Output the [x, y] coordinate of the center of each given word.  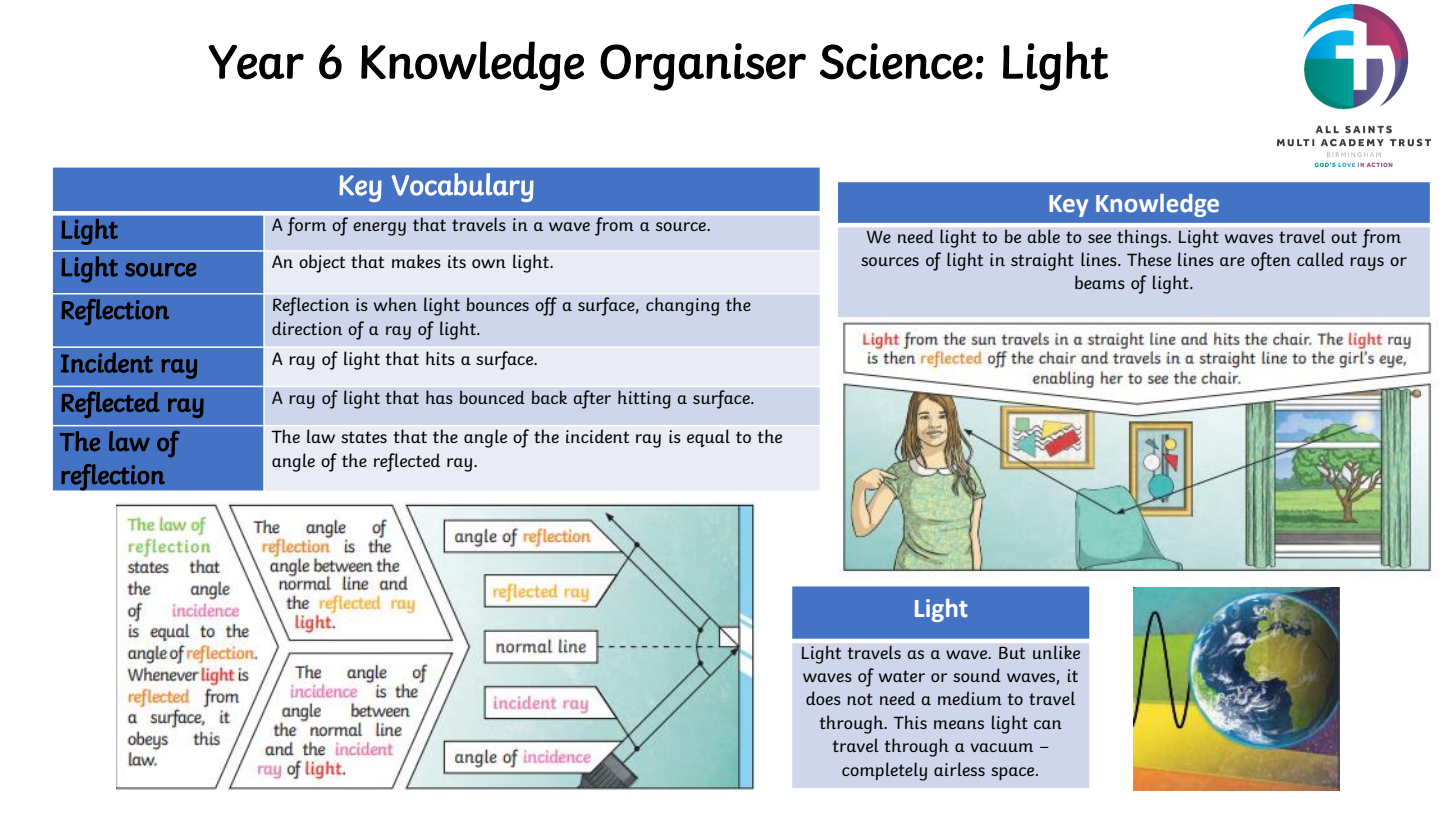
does [823, 698]
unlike [1056, 652]
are [1232, 261]
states [364, 437]
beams [1100, 282]
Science [896, 61]
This [910, 722]
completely [884, 771]
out [1344, 237]
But [1012, 652]
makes [416, 261]
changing [682, 306]
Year [256, 62]
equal [708, 438]
